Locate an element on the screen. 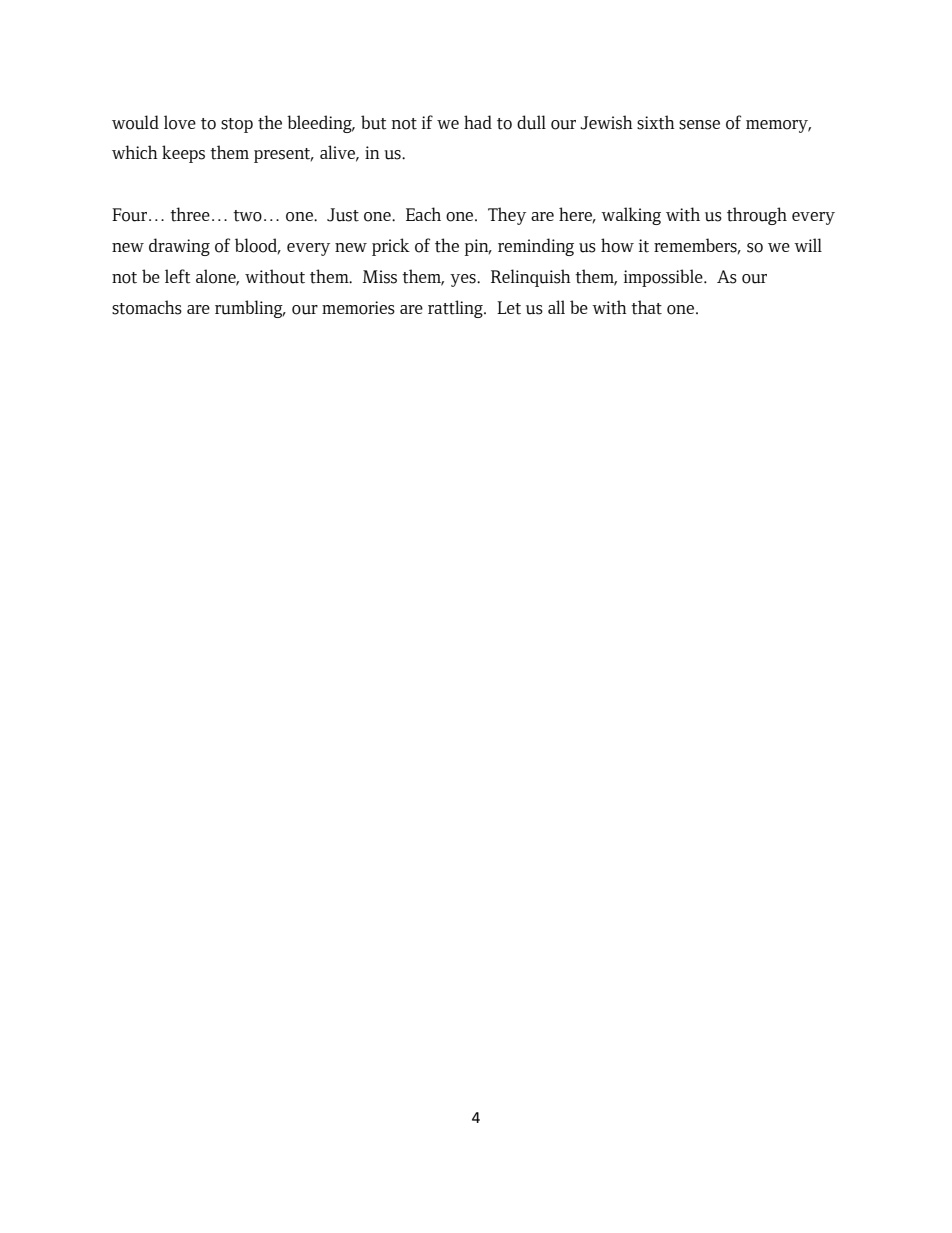 This screenshot has width=952, height=1233. sense is located at coordinates (699, 125).
